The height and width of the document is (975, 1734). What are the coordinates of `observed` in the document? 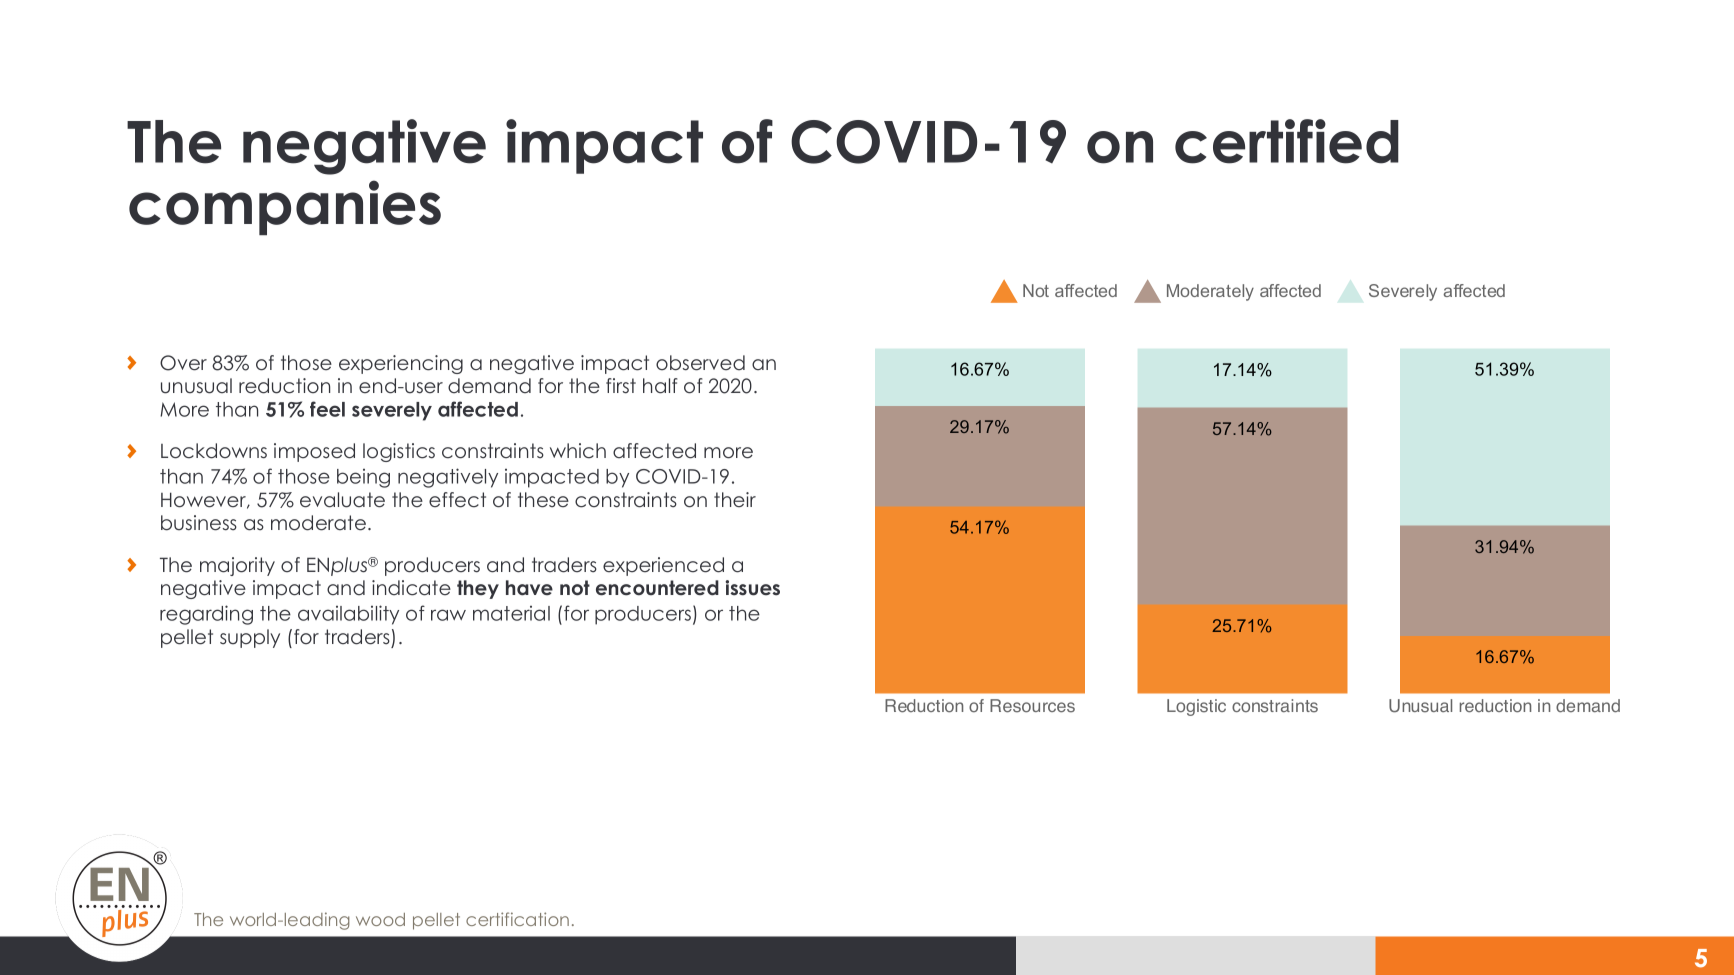 It's located at (700, 363).
